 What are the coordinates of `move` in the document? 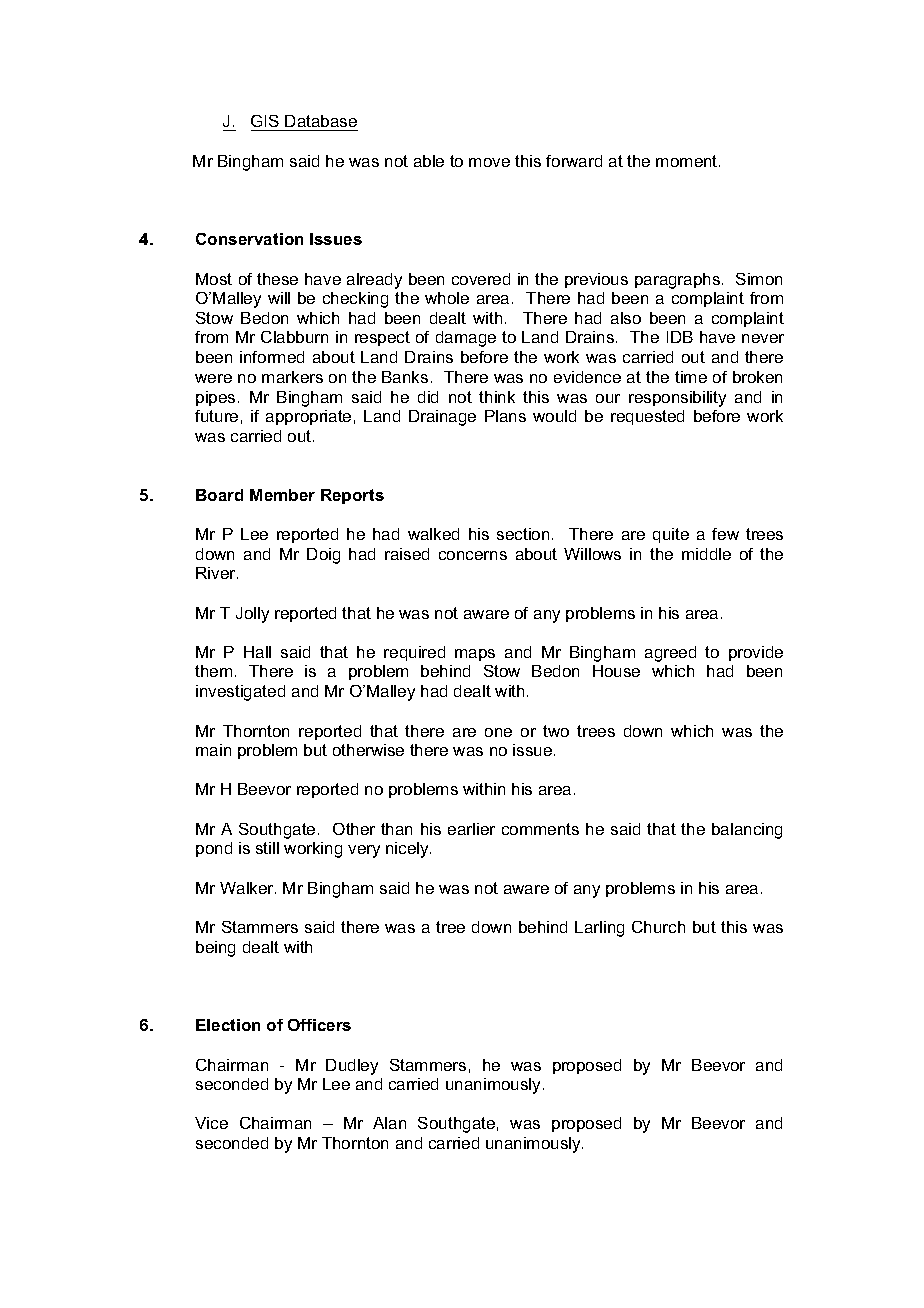 It's located at (489, 162).
